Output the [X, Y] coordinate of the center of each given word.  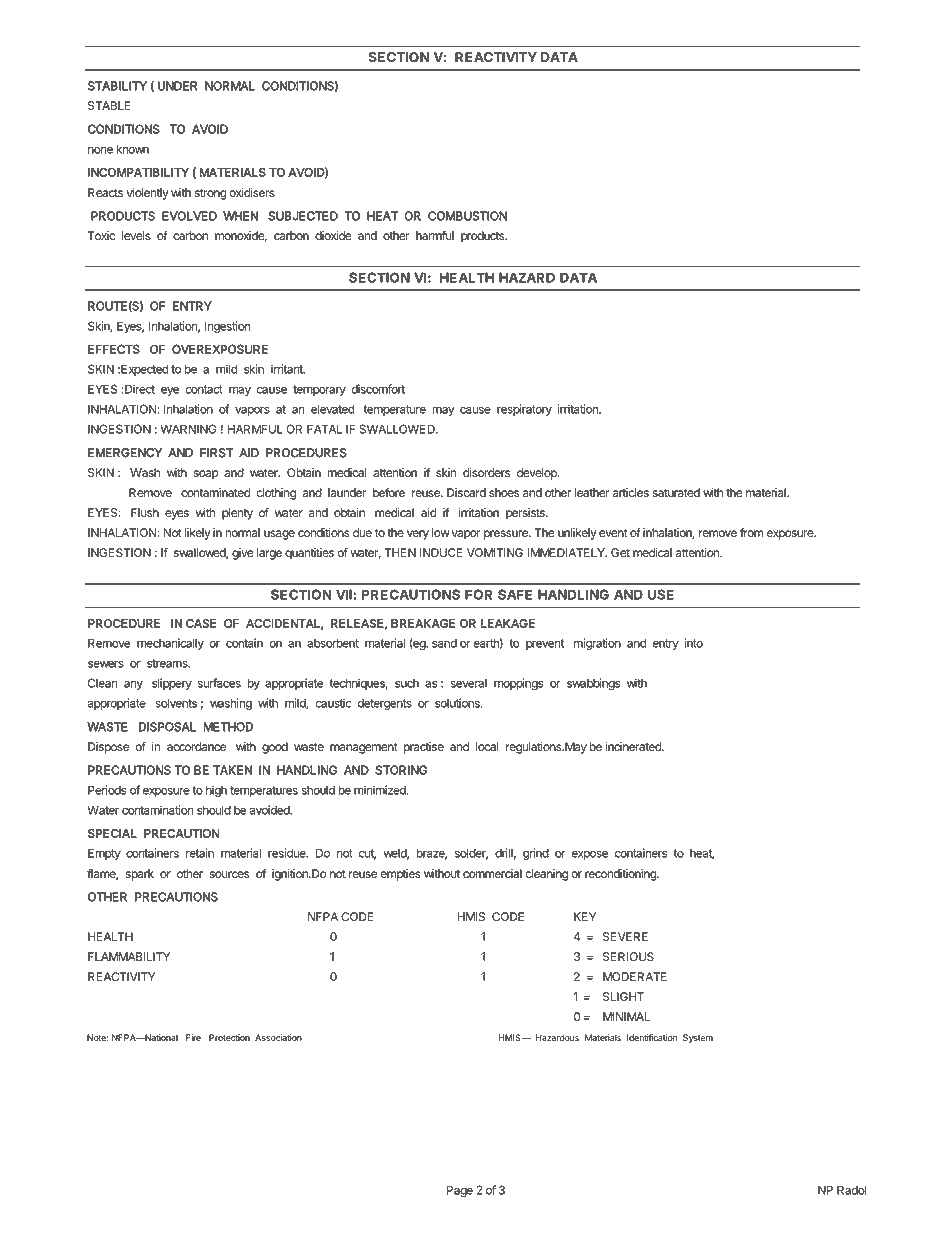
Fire [193, 1037]
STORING [401, 770]
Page [460, 1191]
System [698, 1038]
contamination [158, 810]
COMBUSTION [467, 216]
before [389, 492]
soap [206, 475]
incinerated [634, 747]
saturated [676, 493]
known [132, 149]
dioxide [333, 235]
